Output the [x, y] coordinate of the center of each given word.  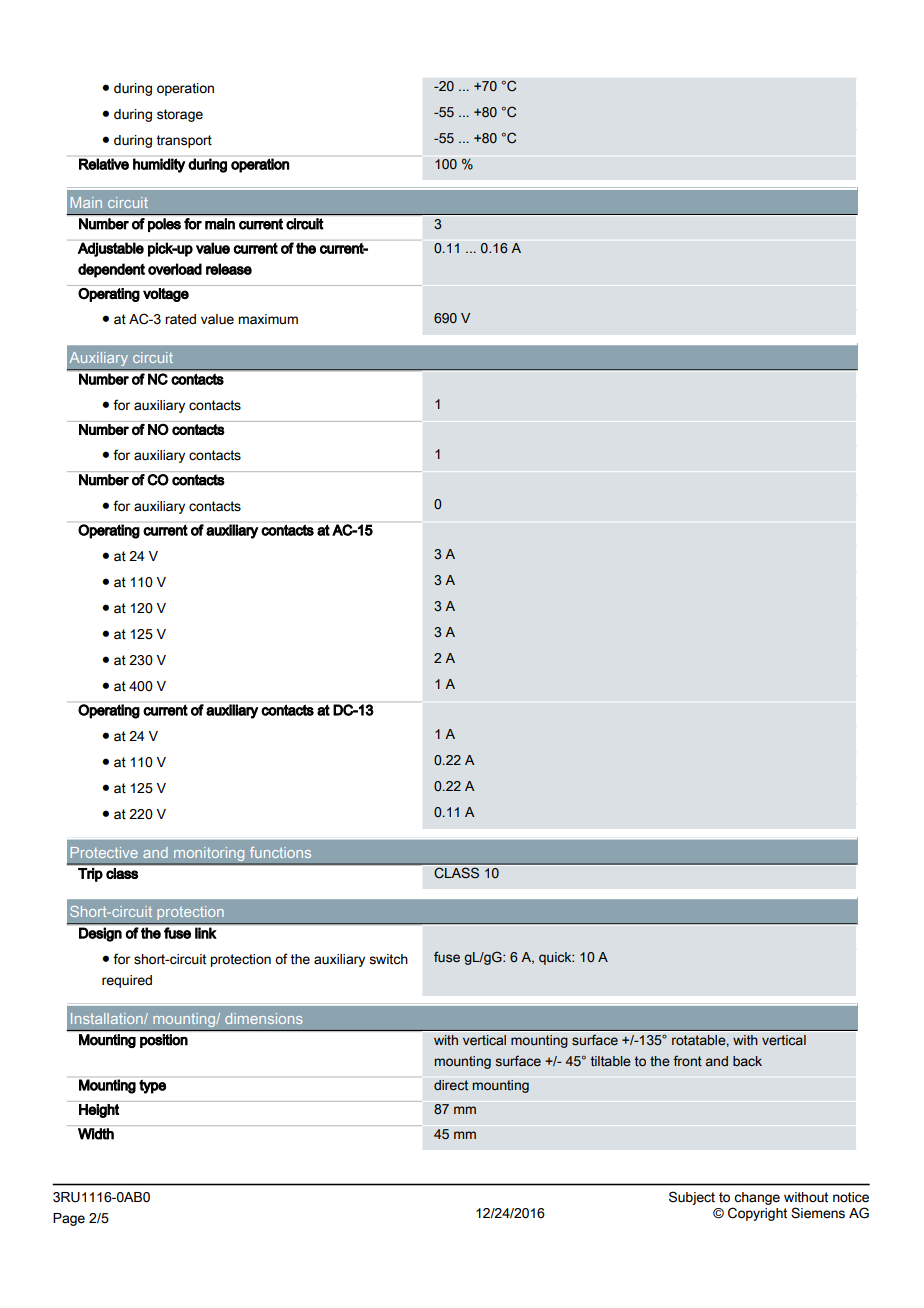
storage [180, 115]
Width [96, 1134]
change [756, 1200]
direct [451, 1085]
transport [184, 141]
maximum [268, 319]
